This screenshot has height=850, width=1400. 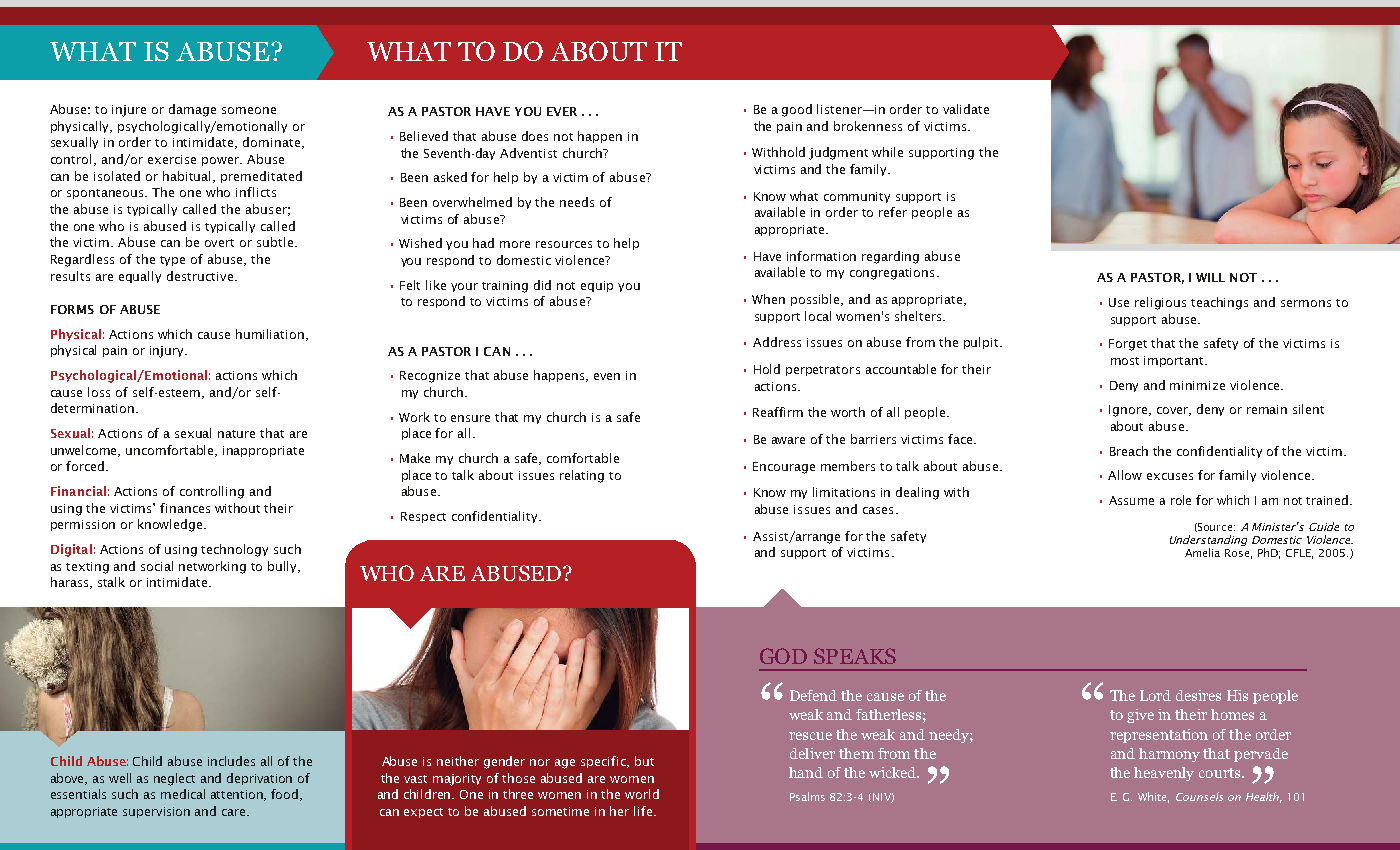 What do you see at coordinates (797, 110) in the screenshot?
I see `good` at bounding box center [797, 110].
